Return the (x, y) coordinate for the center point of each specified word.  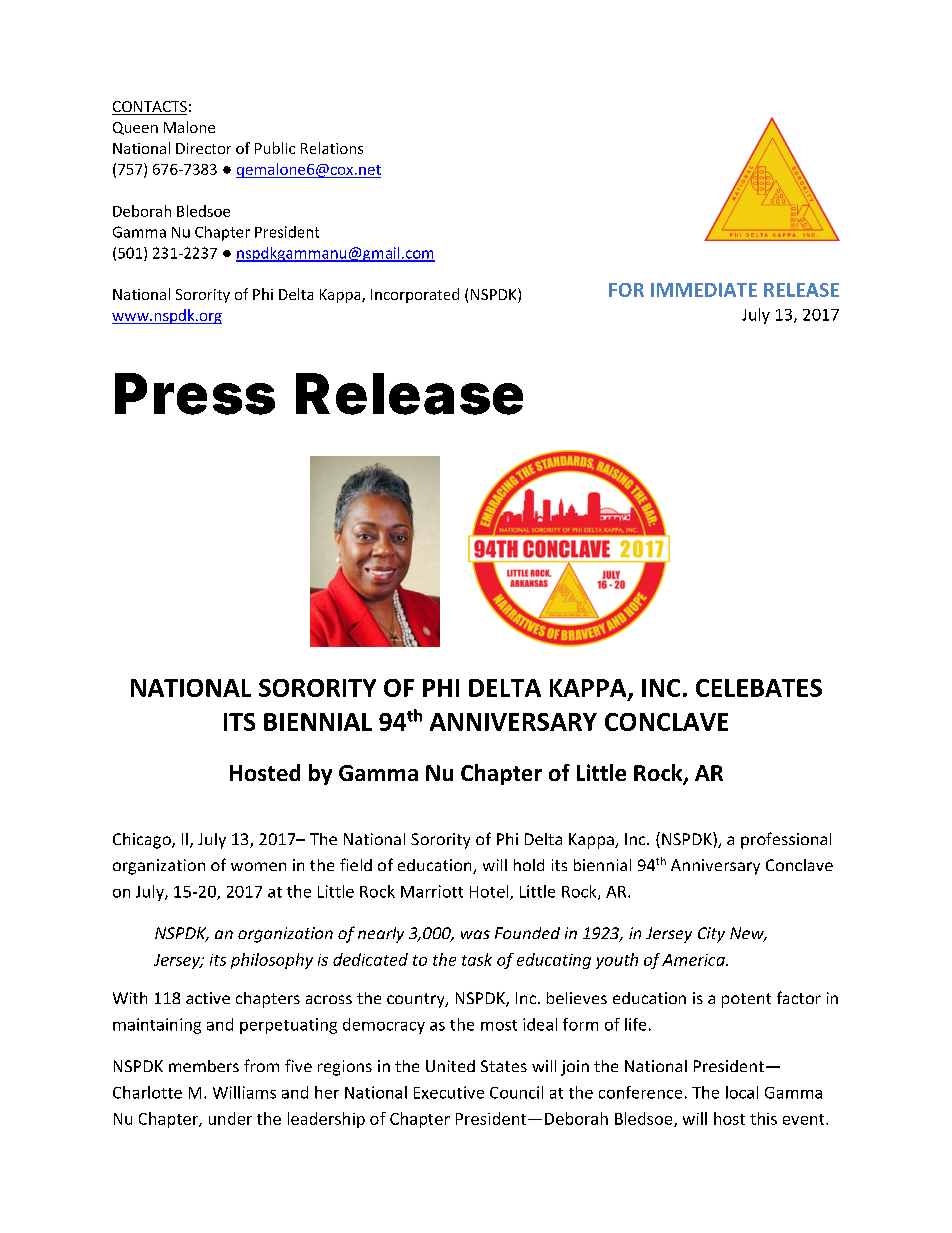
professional (786, 840)
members (204, 1066)
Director (203, 148)
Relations (332, 148)
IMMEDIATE (704, 290)
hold (529, 865)
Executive (449, 1092)
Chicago (143, 841)
